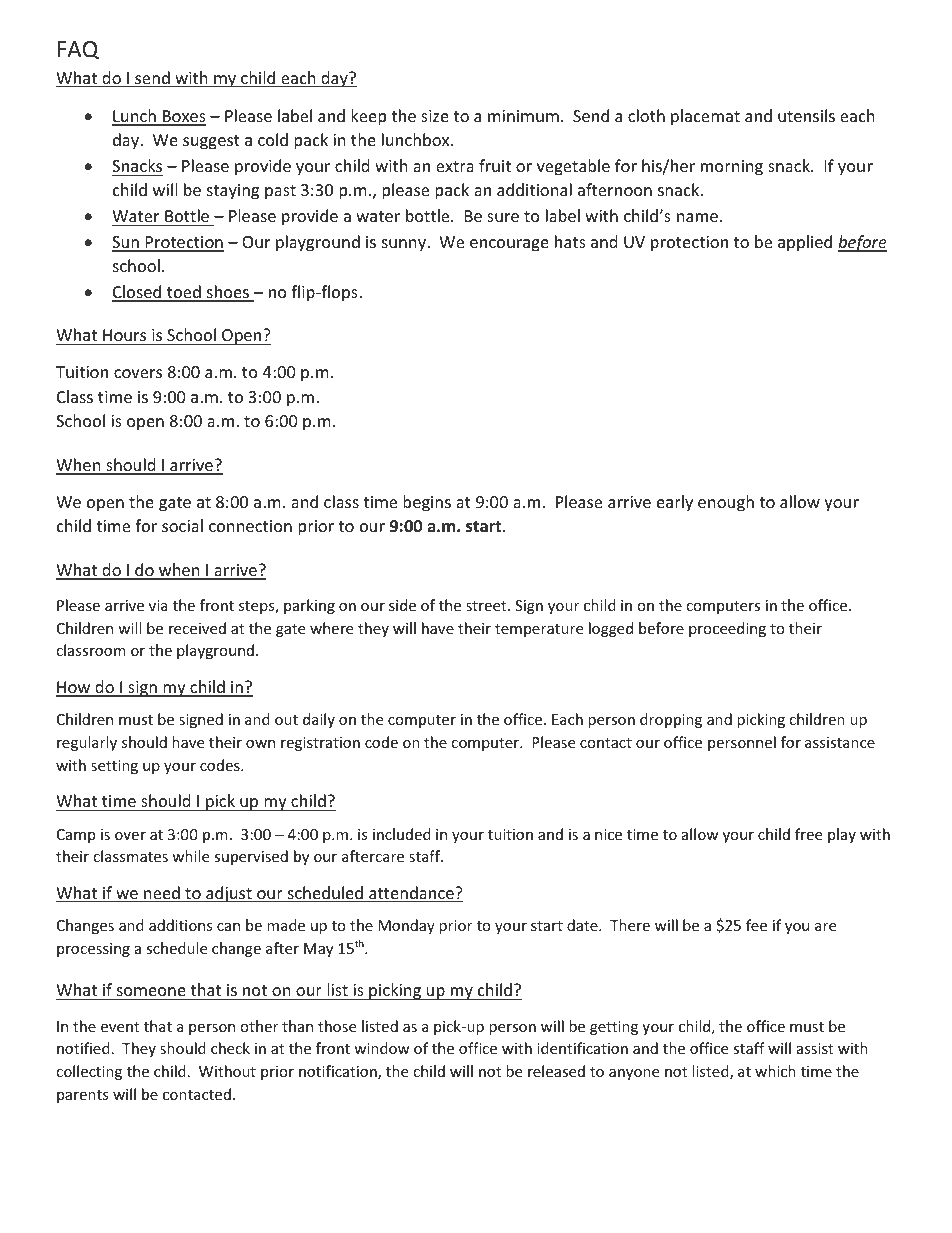 The width and height of the screenshot is (952, 1233). Describe the element at coordinates (402, 834) in the screenshot. I see `included` at that location.
